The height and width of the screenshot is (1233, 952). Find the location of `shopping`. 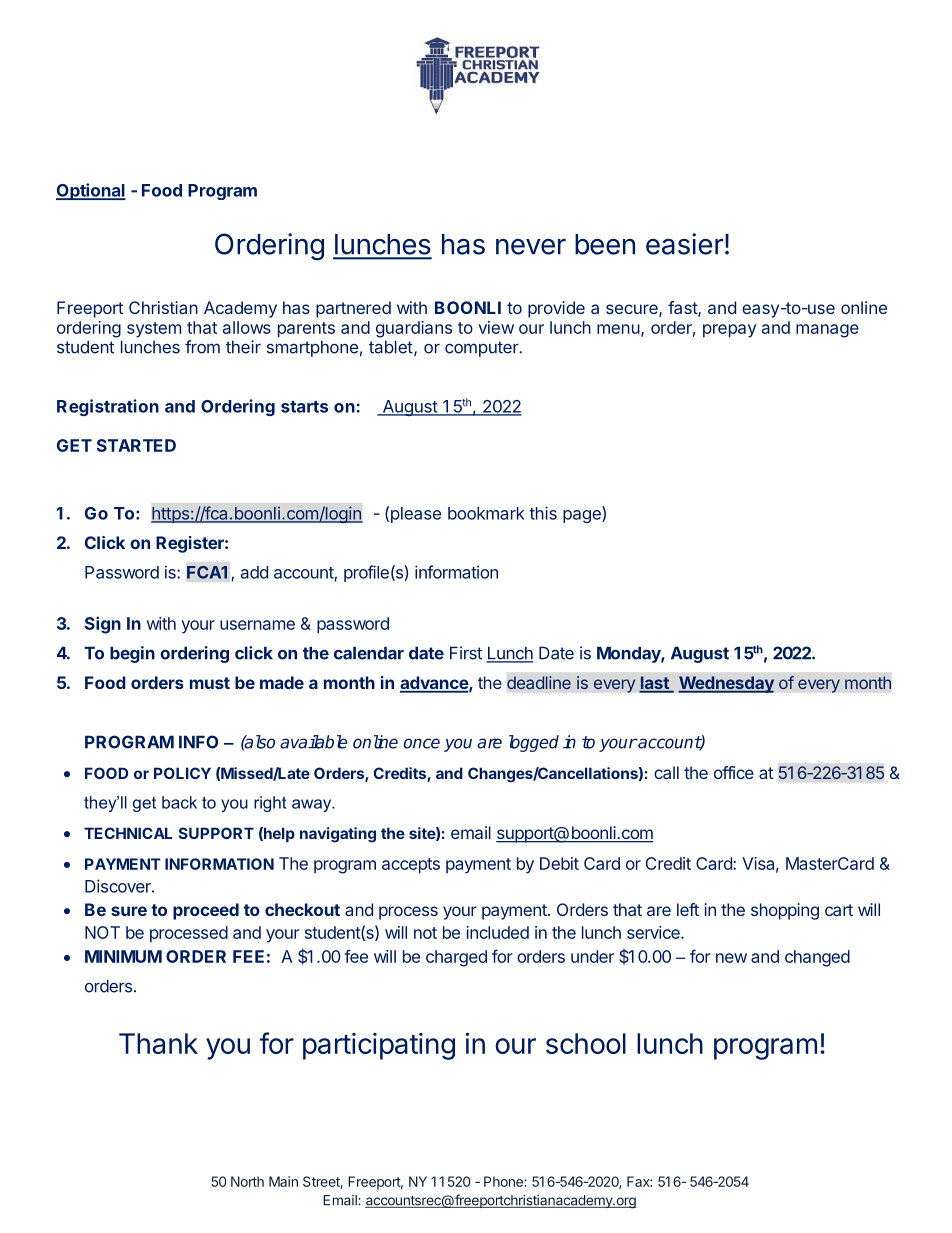

shopping is located at coordinates (785, 911).
